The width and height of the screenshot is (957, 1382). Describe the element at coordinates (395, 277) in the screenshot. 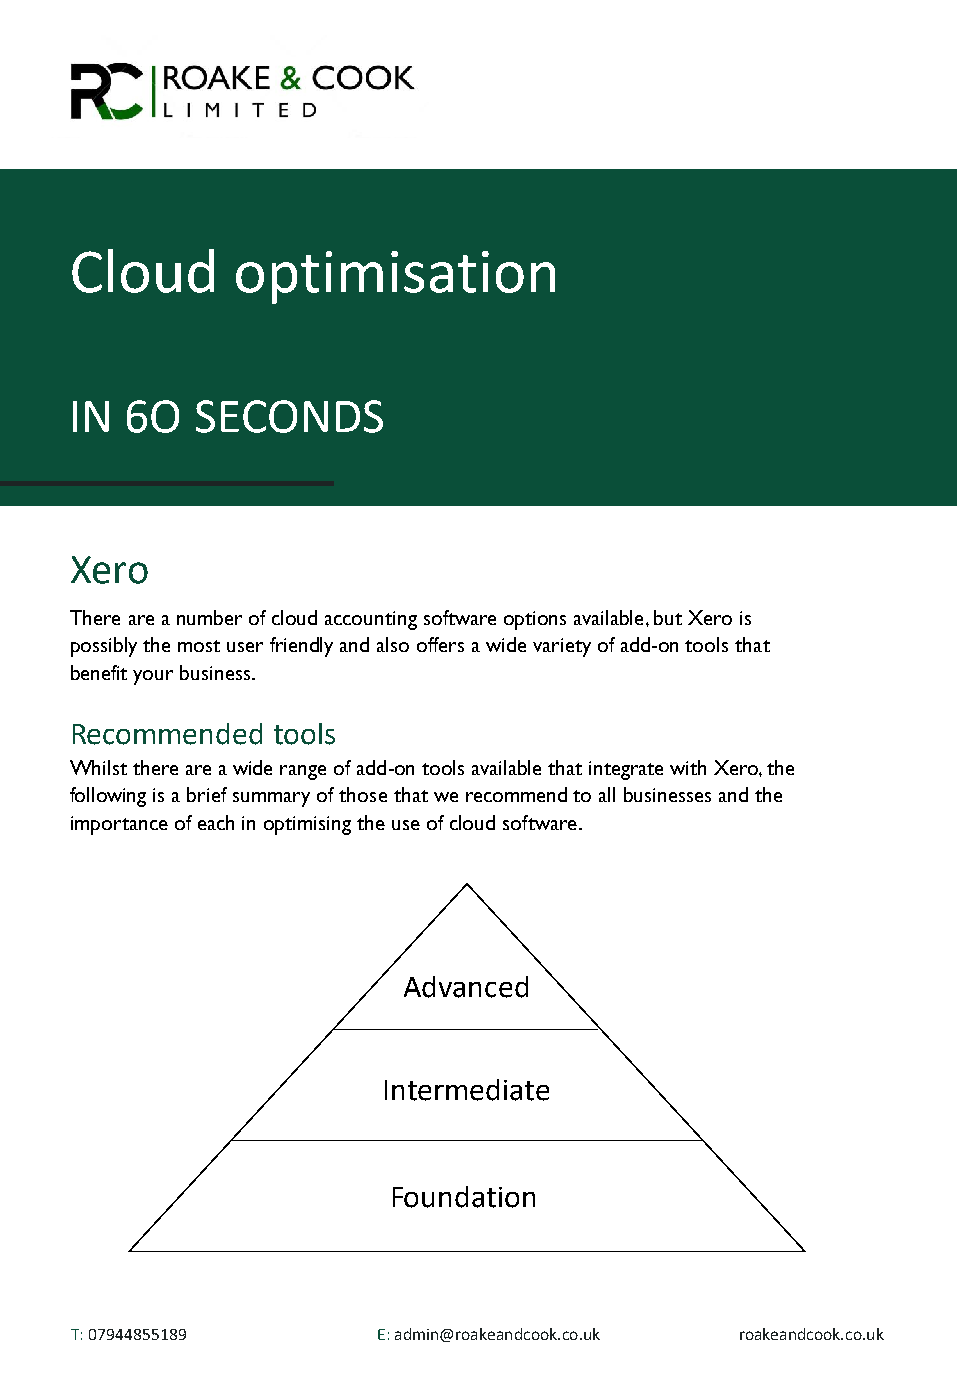

I see `optimisation` at that location.
